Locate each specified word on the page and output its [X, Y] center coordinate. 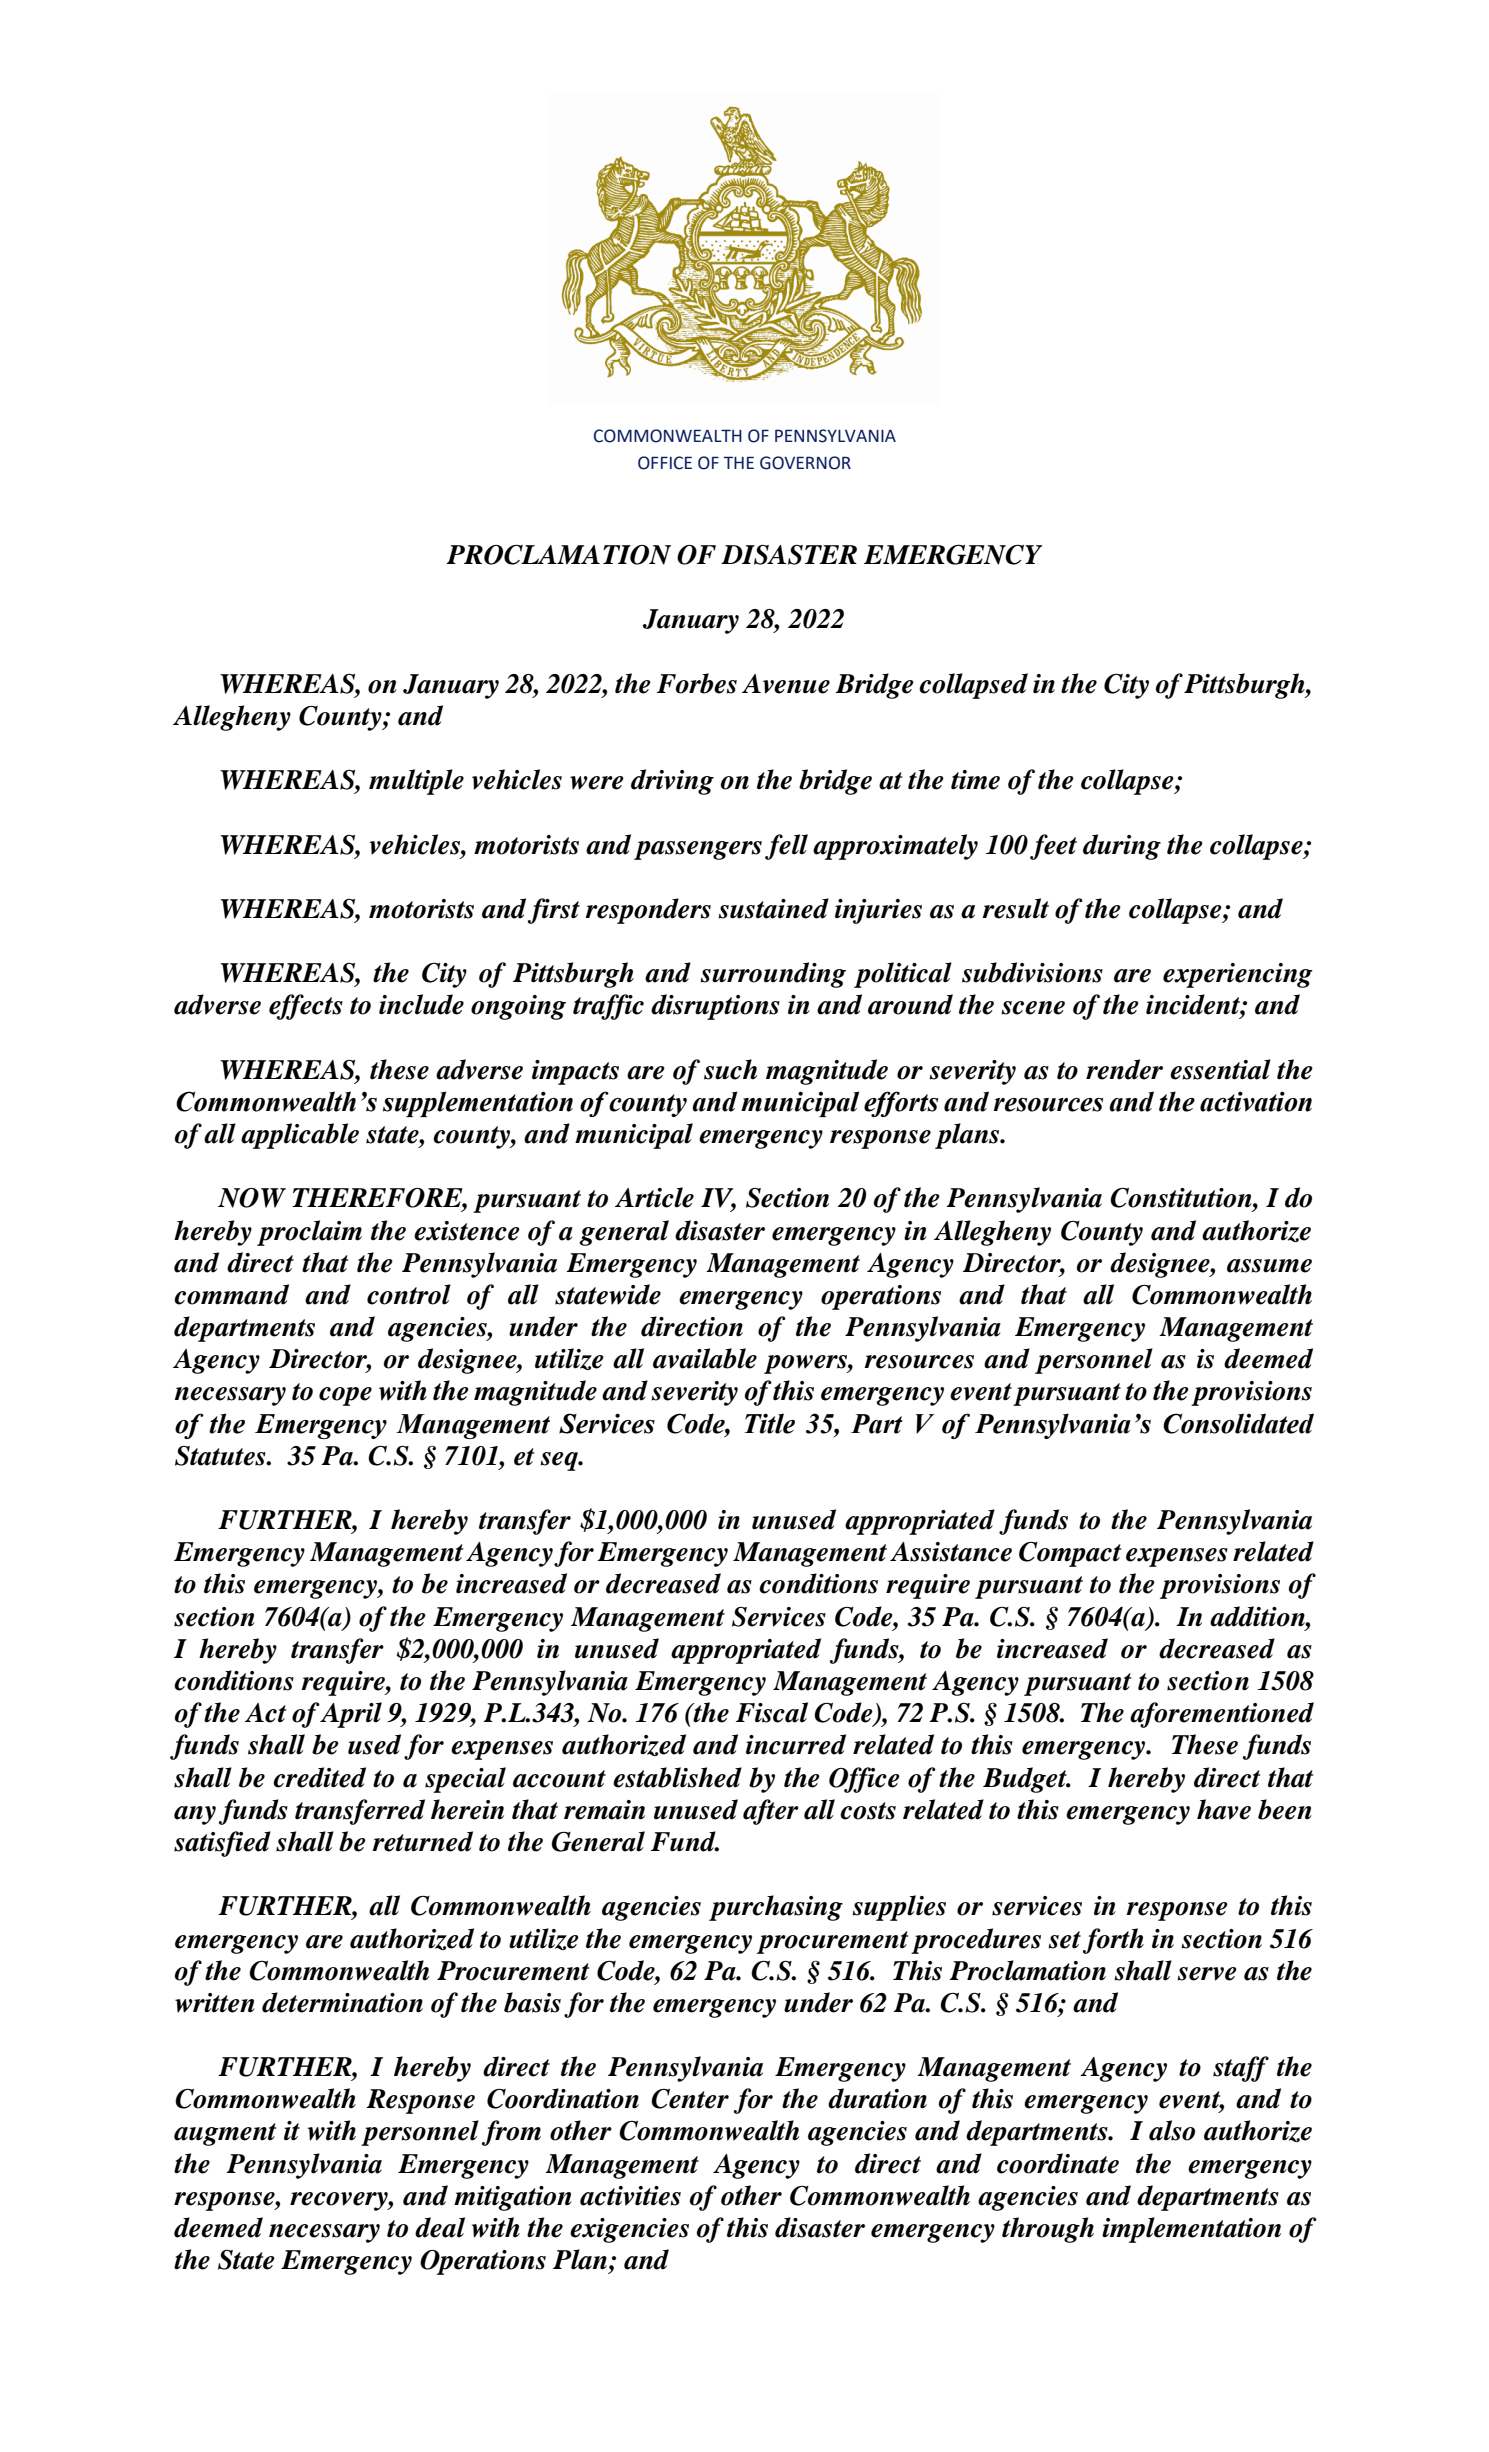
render [1124, 1069]
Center [690, 2099]
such [730, 1069]
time [975, 780]
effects [306, 1007]
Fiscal [772, 1712]
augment [225, 2134]
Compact [1070, 1554]
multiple [416, 782]
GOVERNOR [805, 463]
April [351, 1715]
